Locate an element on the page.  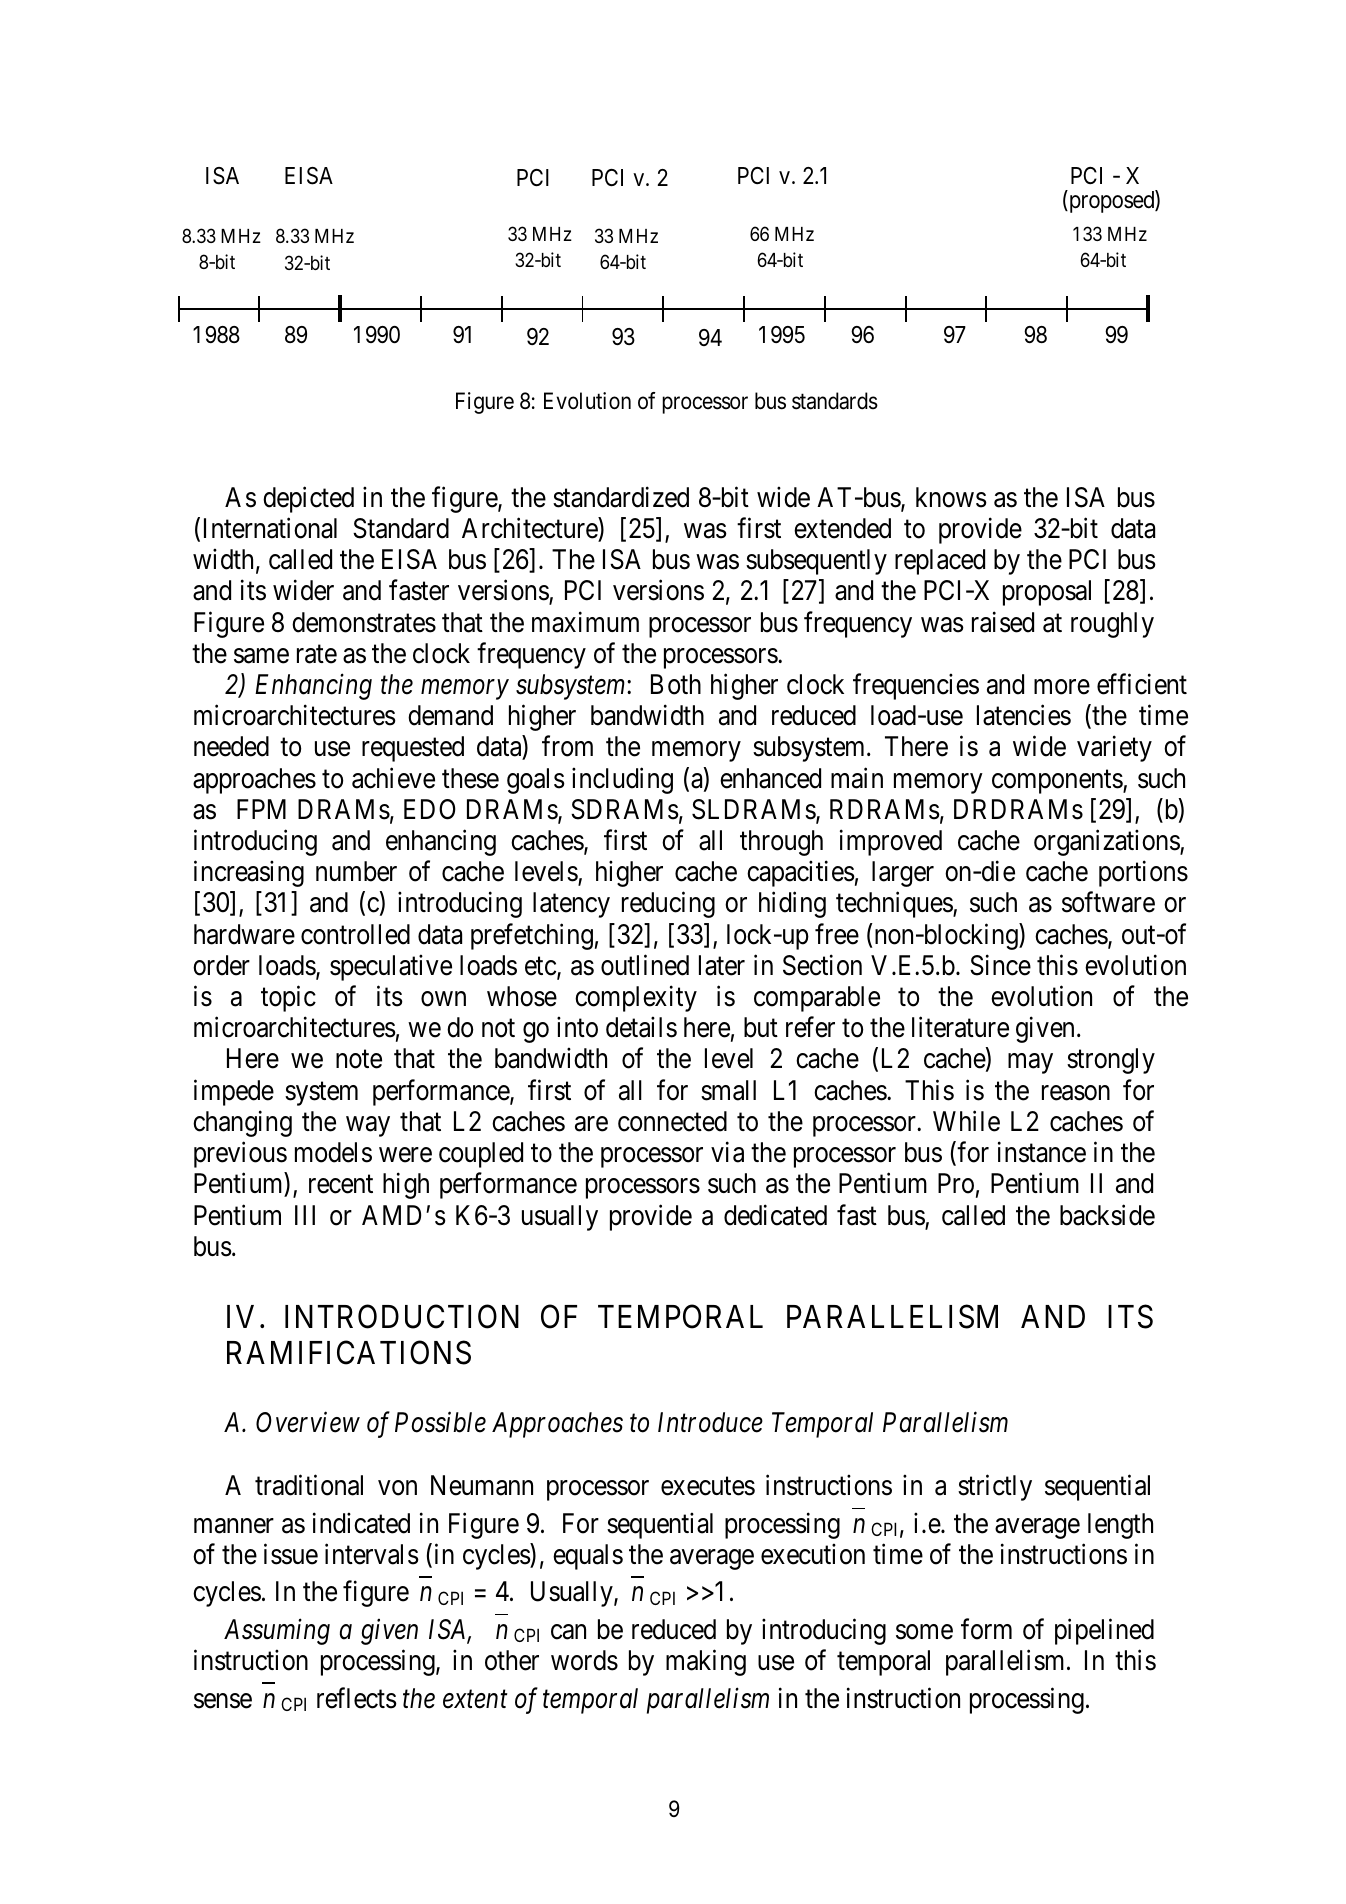
reflects is located at coordinates (357, 1698).
